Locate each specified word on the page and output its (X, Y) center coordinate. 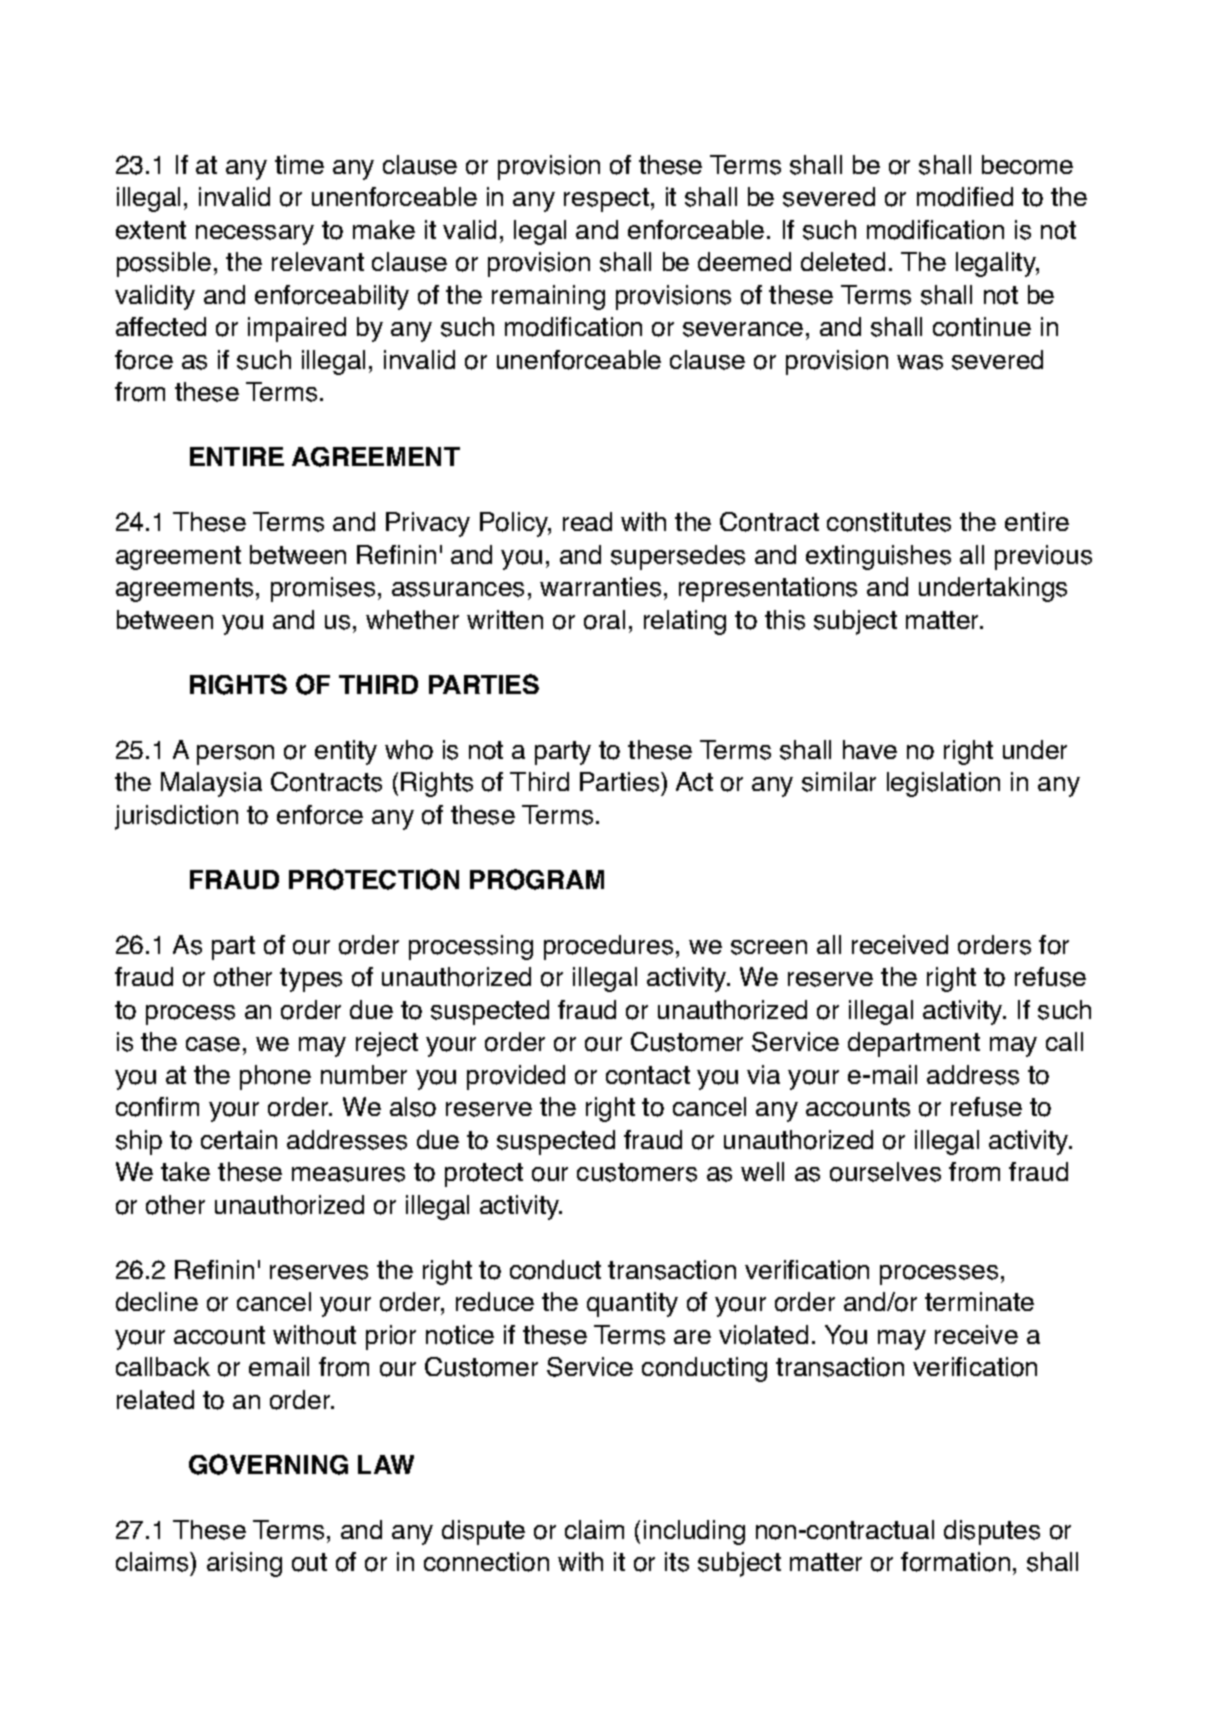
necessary (255, 235)
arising (244, 1564)
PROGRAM (537, 879)
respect (606, 200)
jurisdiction (176, 817)
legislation (943, 784)
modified (965, 197)
